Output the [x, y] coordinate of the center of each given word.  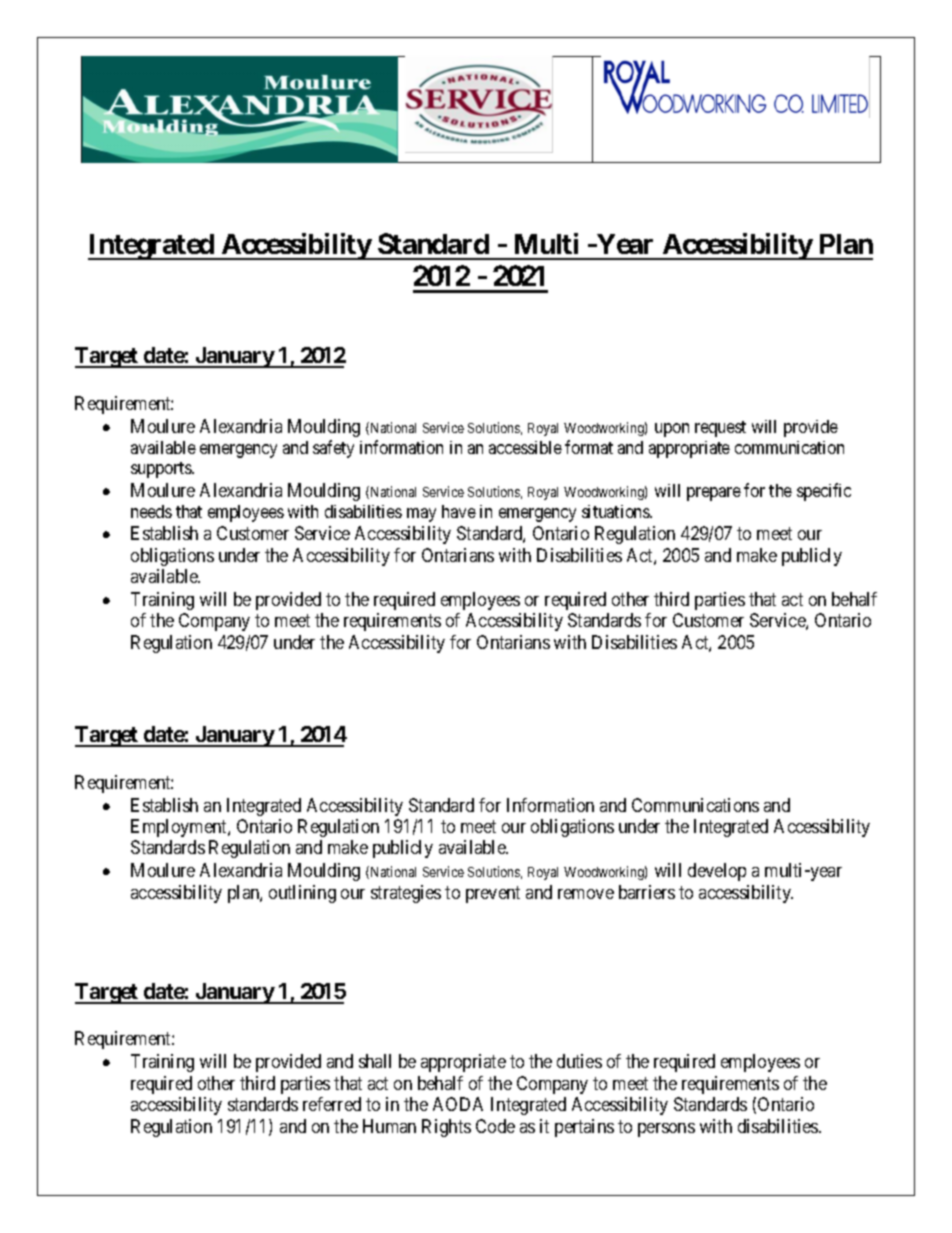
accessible [525, 447]
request [720, 429]
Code [495, 1126]
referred [332, 1104]
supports [162, 470]
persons [666, 1130]
